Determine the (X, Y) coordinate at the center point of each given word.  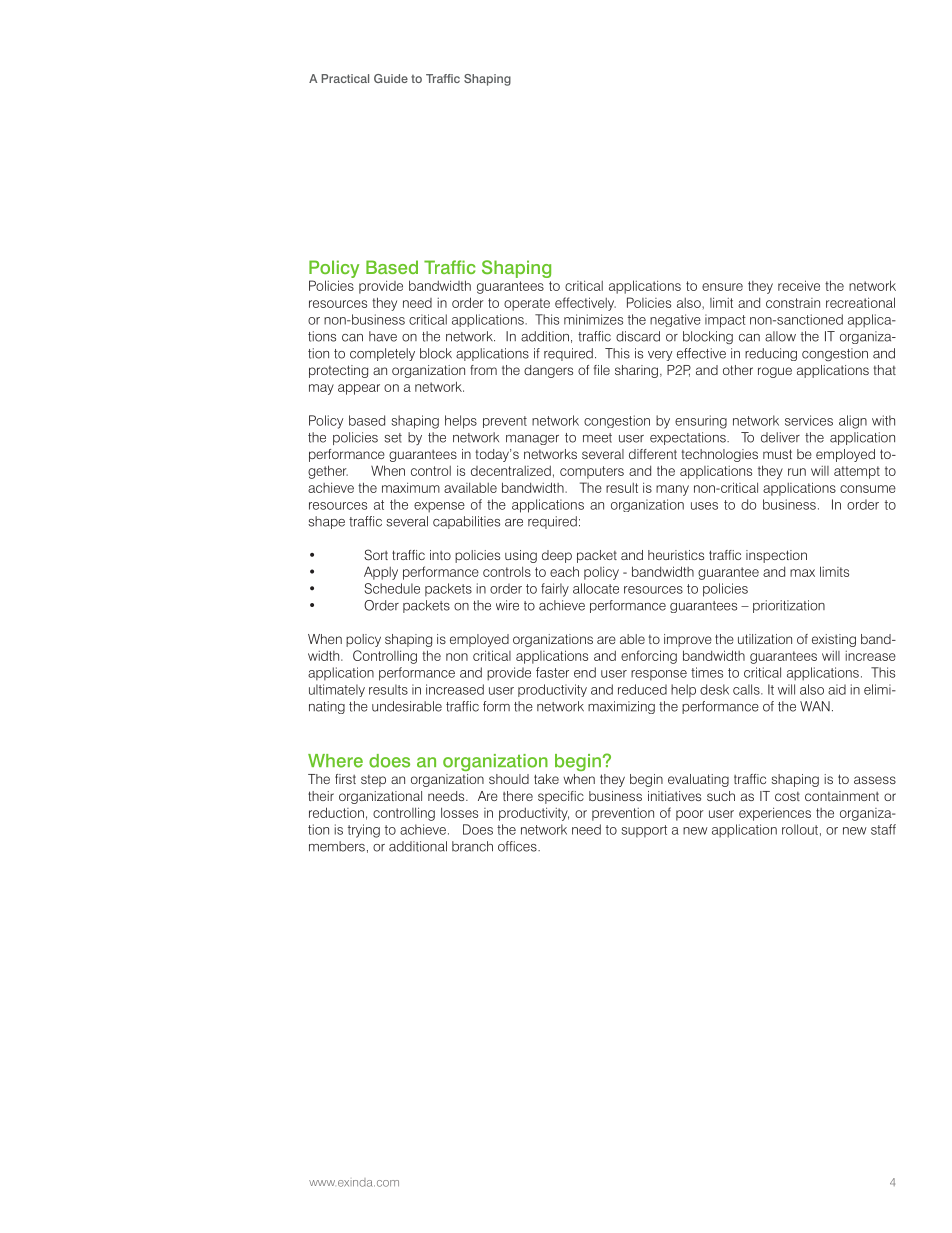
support (644, 831)
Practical (345, 78)
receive (799, 285)
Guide (391, 78)
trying (364, 831)
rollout (800, 829)
